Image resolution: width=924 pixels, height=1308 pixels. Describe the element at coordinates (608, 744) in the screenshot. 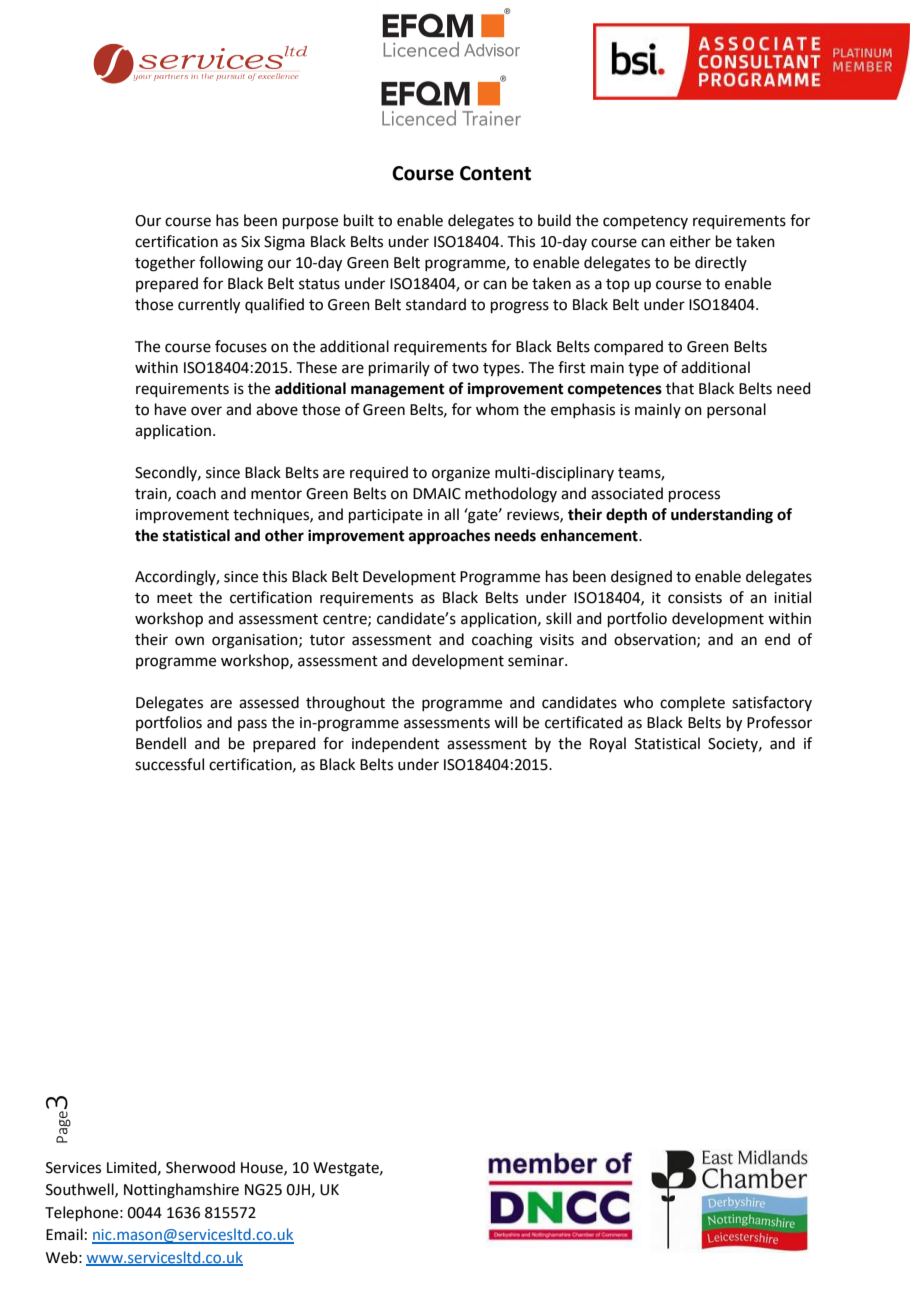

I see `Royal` at that location.
